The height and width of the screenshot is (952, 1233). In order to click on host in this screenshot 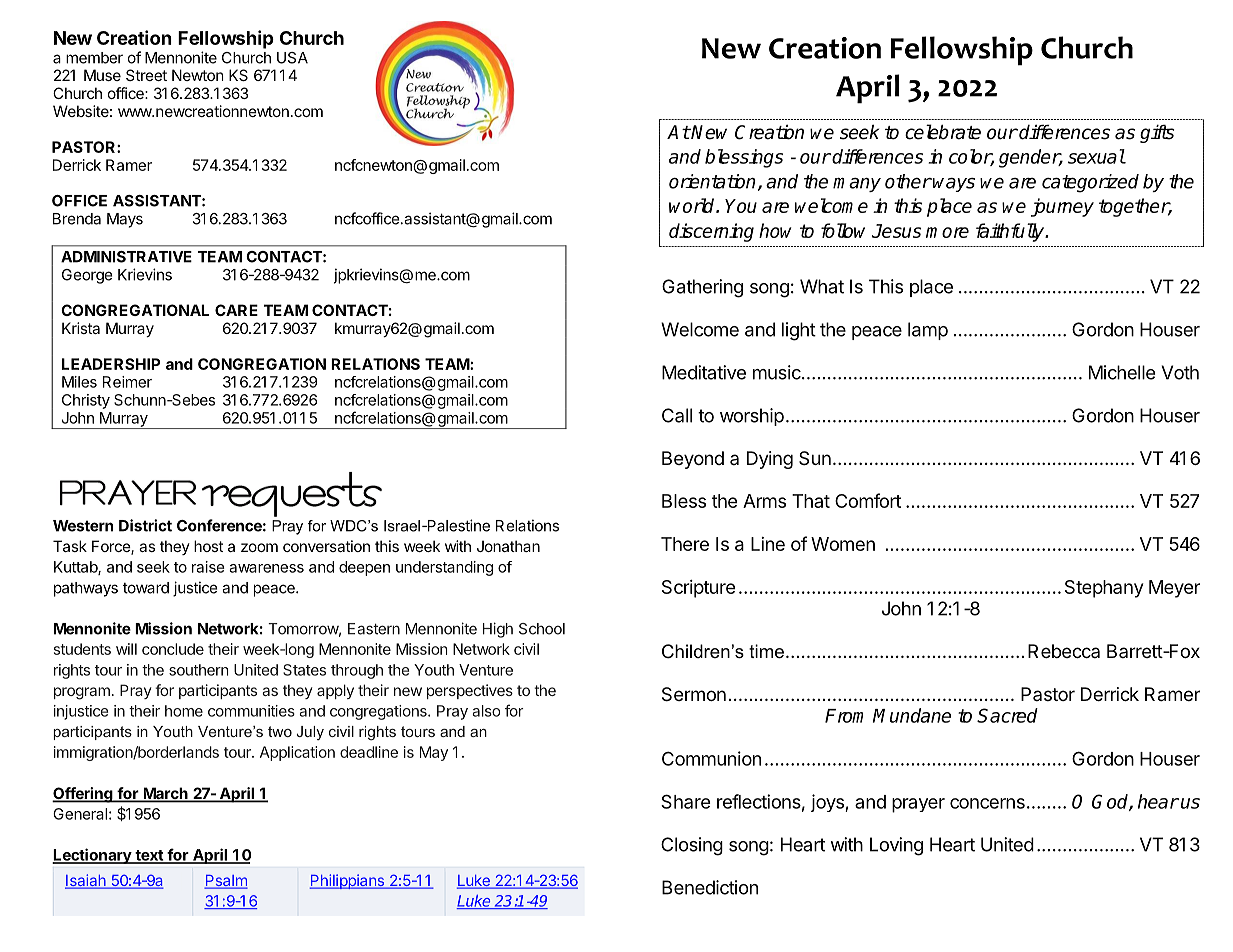, I will do `click(208, 546)`.
